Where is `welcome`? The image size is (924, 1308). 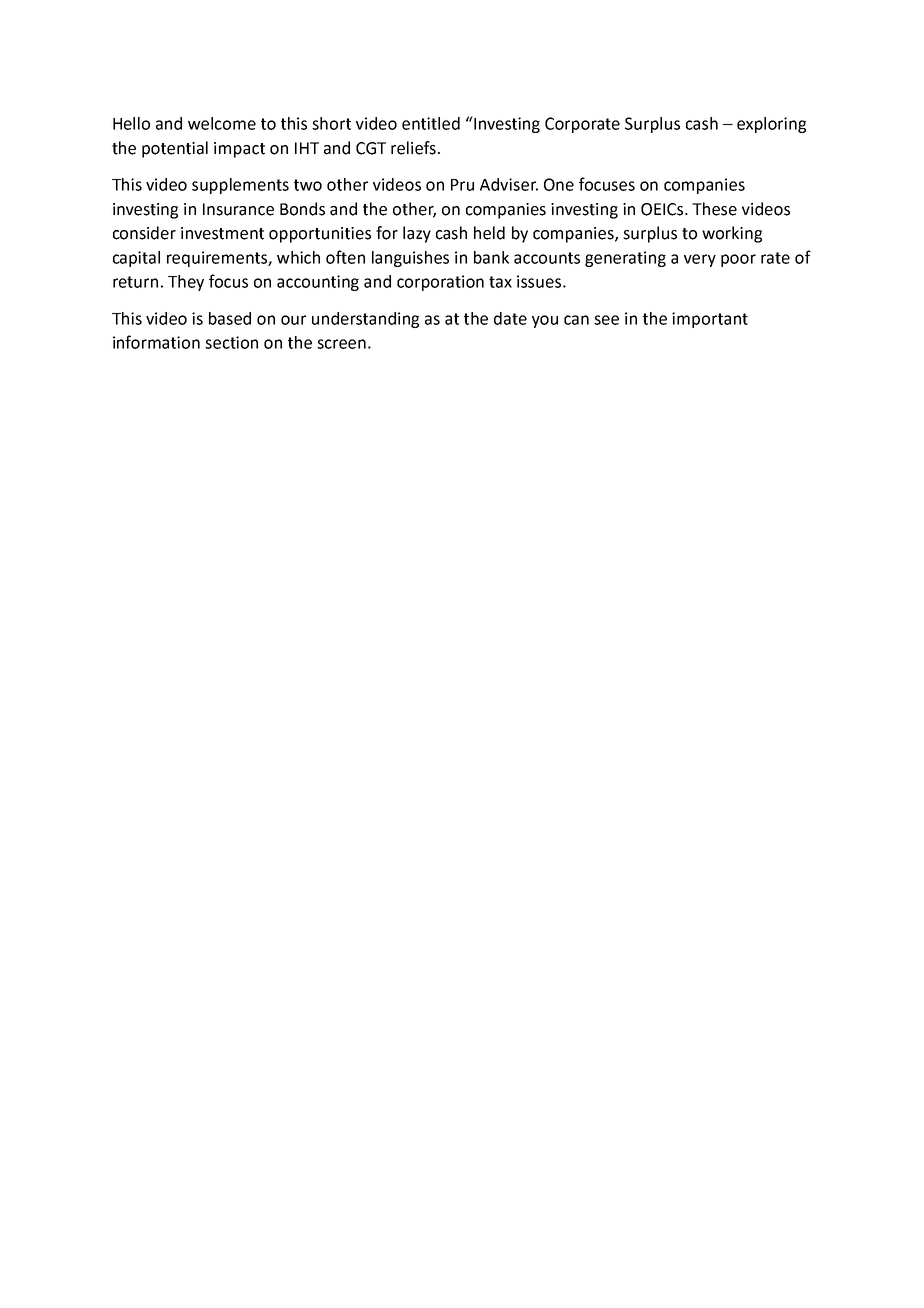
welcome is located at coordinates (222, 123).
